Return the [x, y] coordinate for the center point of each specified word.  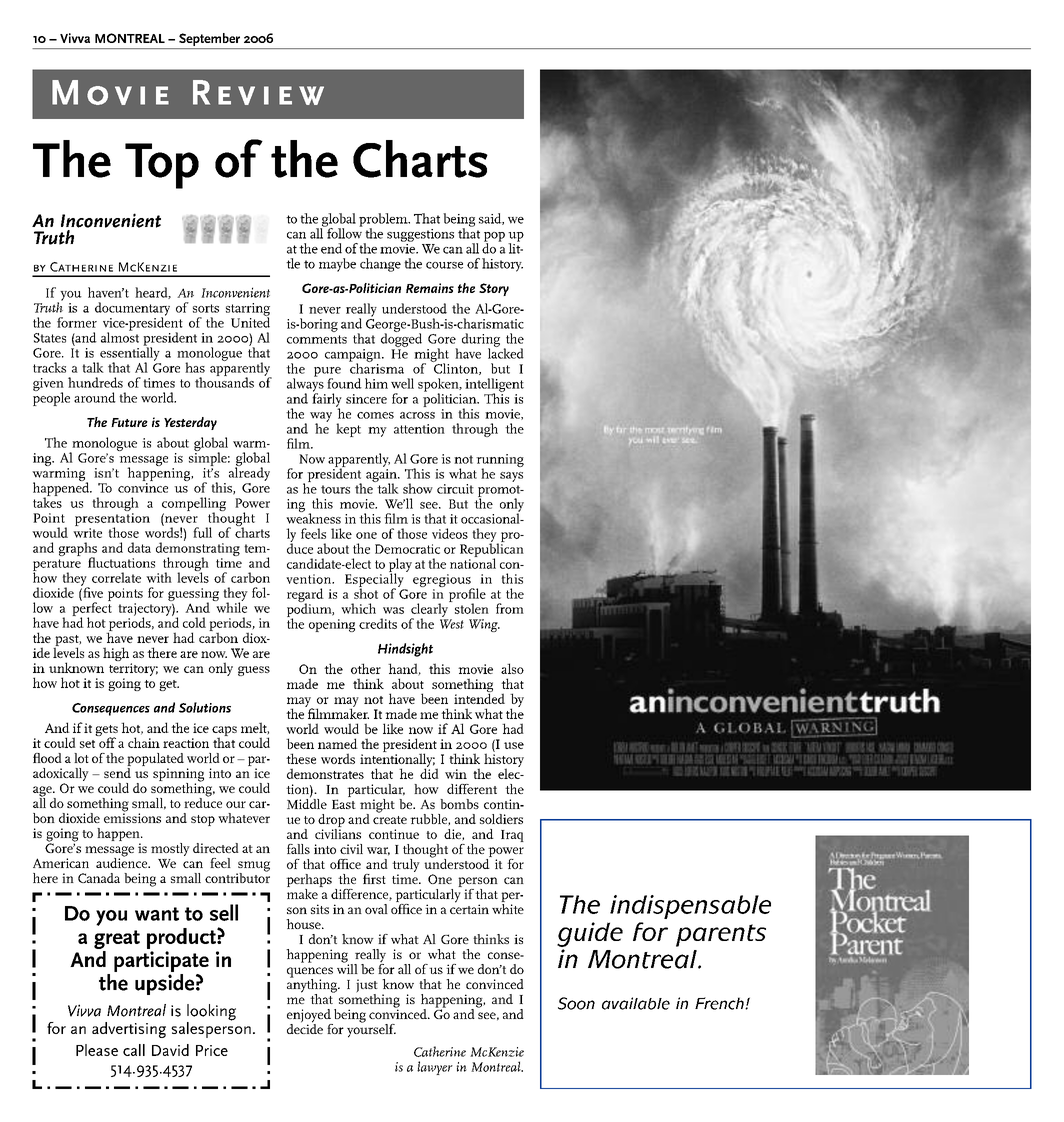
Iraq [512, 836]
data [139, 547]
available [636, 1003]
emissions [132, 817]
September [210, 41]
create [390, 820]
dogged [401, 339]
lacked [506, 352]
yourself [371, 1030]
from [510, 608]
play [400, 566]
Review [258, 92]
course [444, 265]
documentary [132, 310]
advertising [129, 1030]
